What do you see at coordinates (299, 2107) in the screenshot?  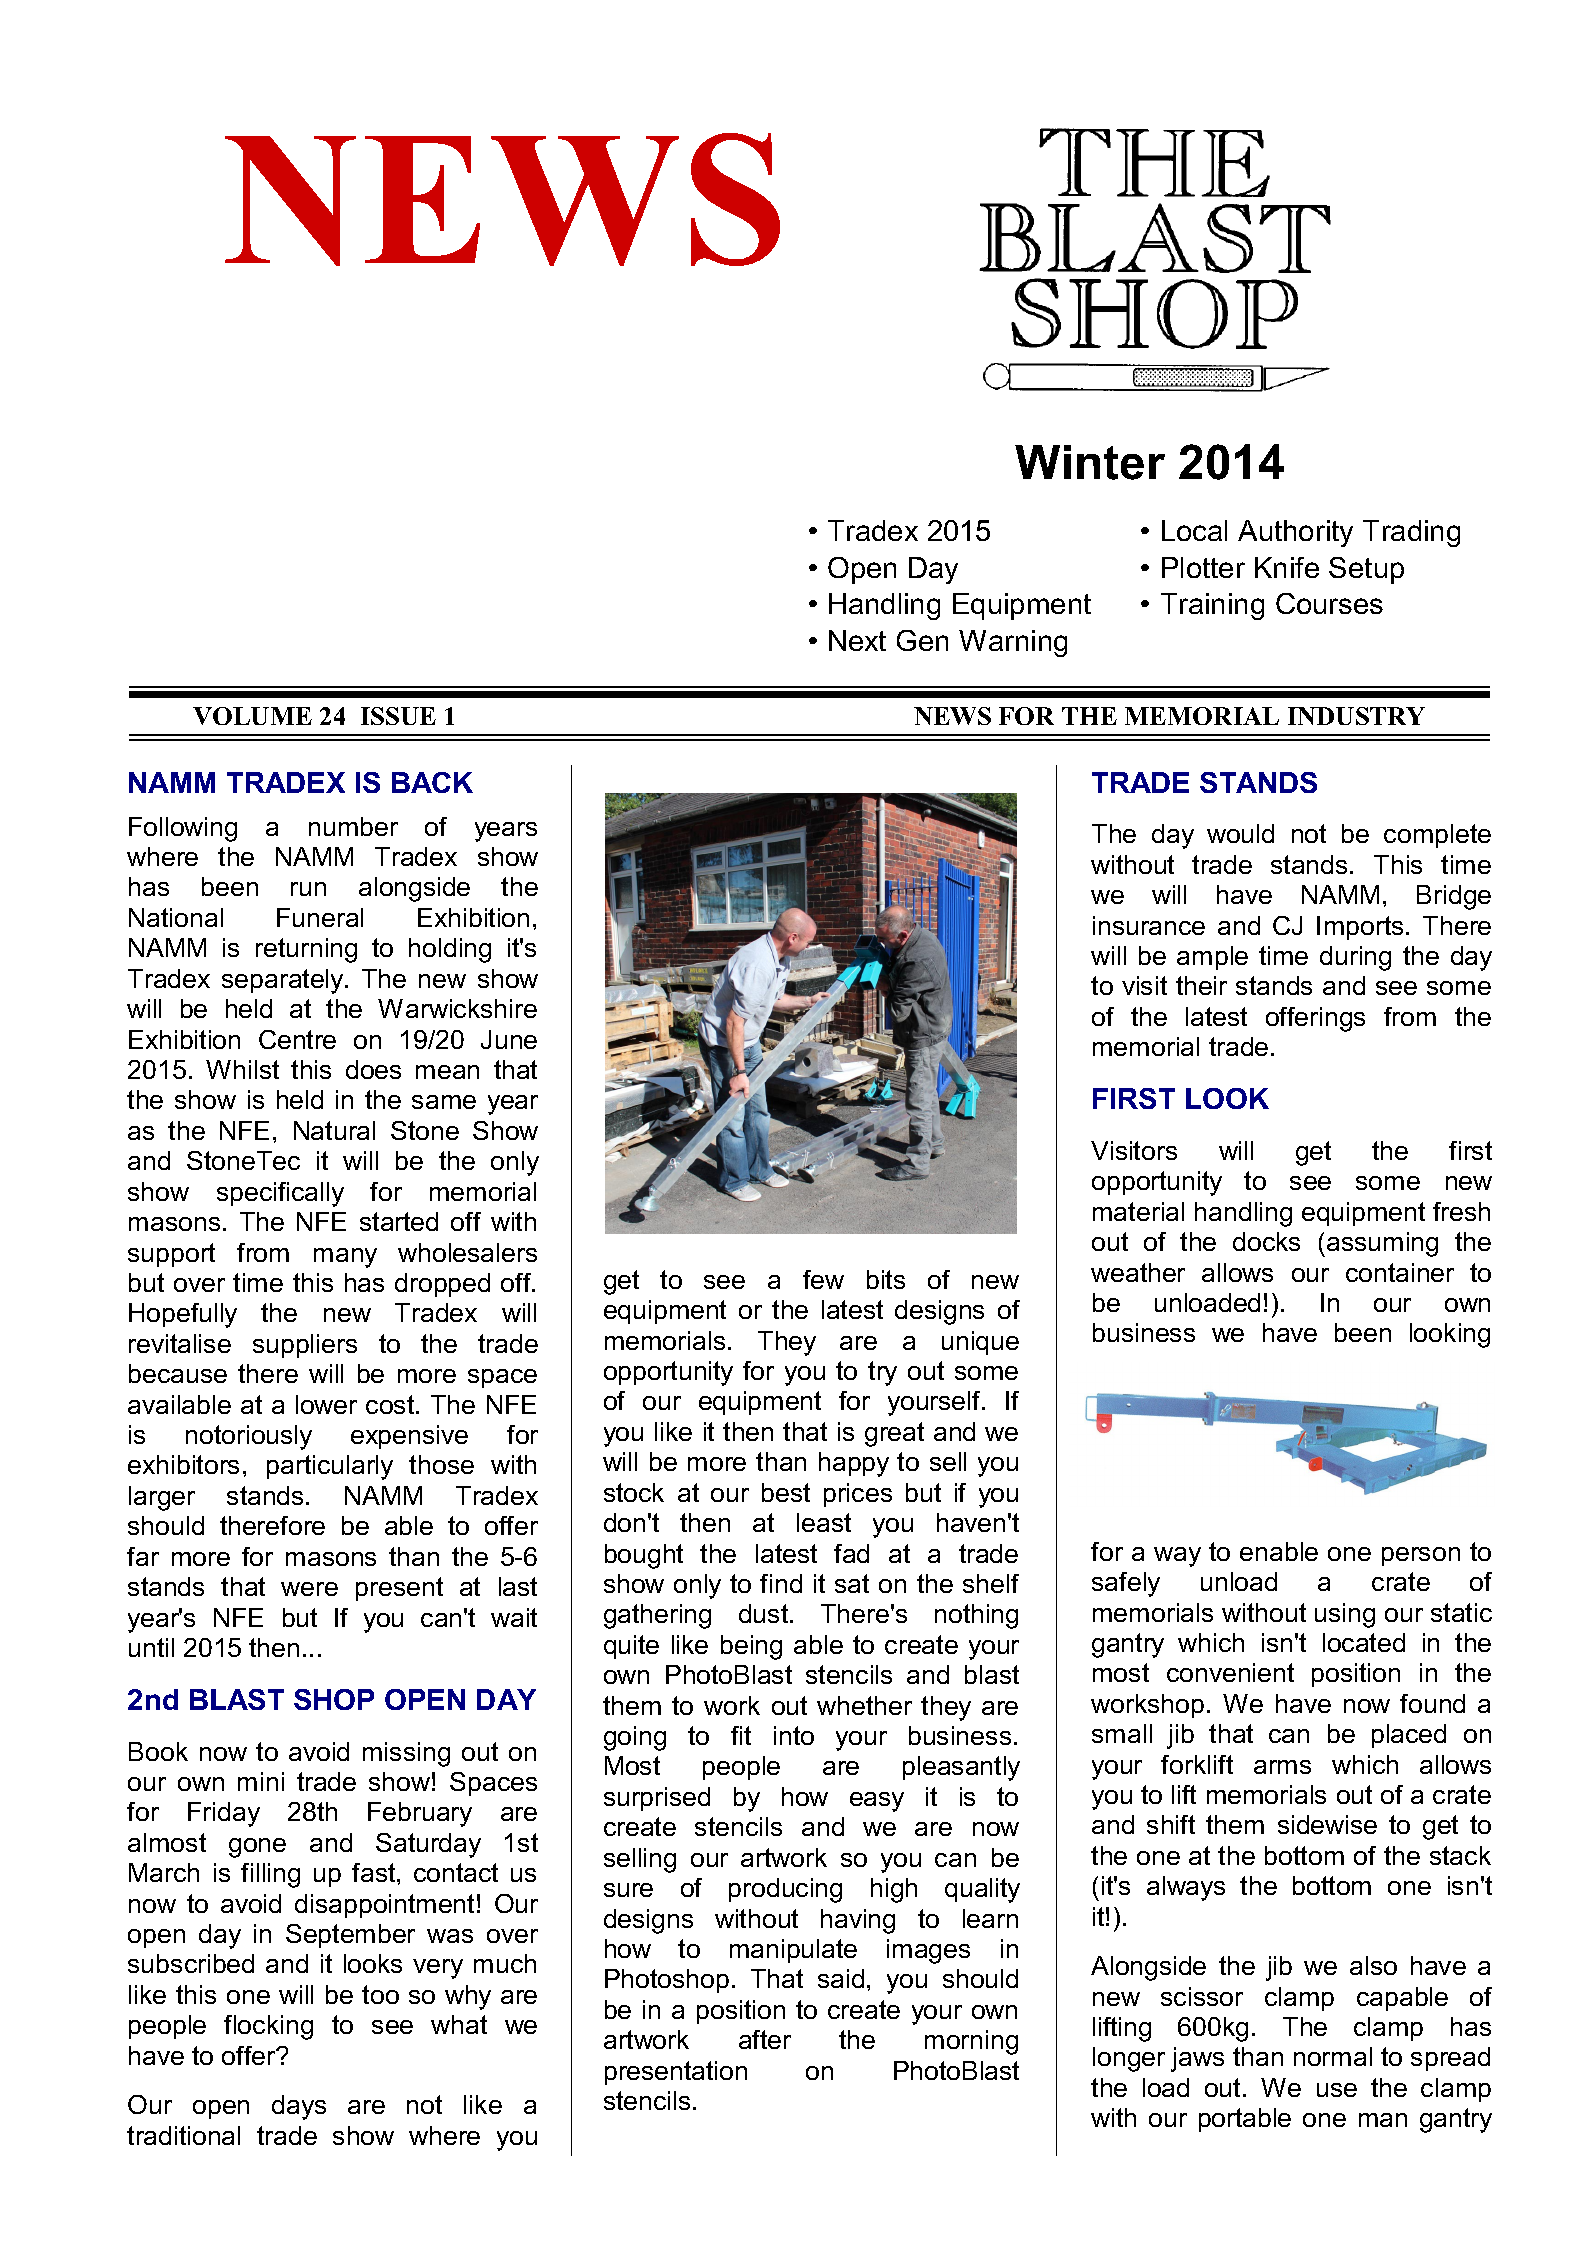 I see `days` at bounding box center [299, 2107].
